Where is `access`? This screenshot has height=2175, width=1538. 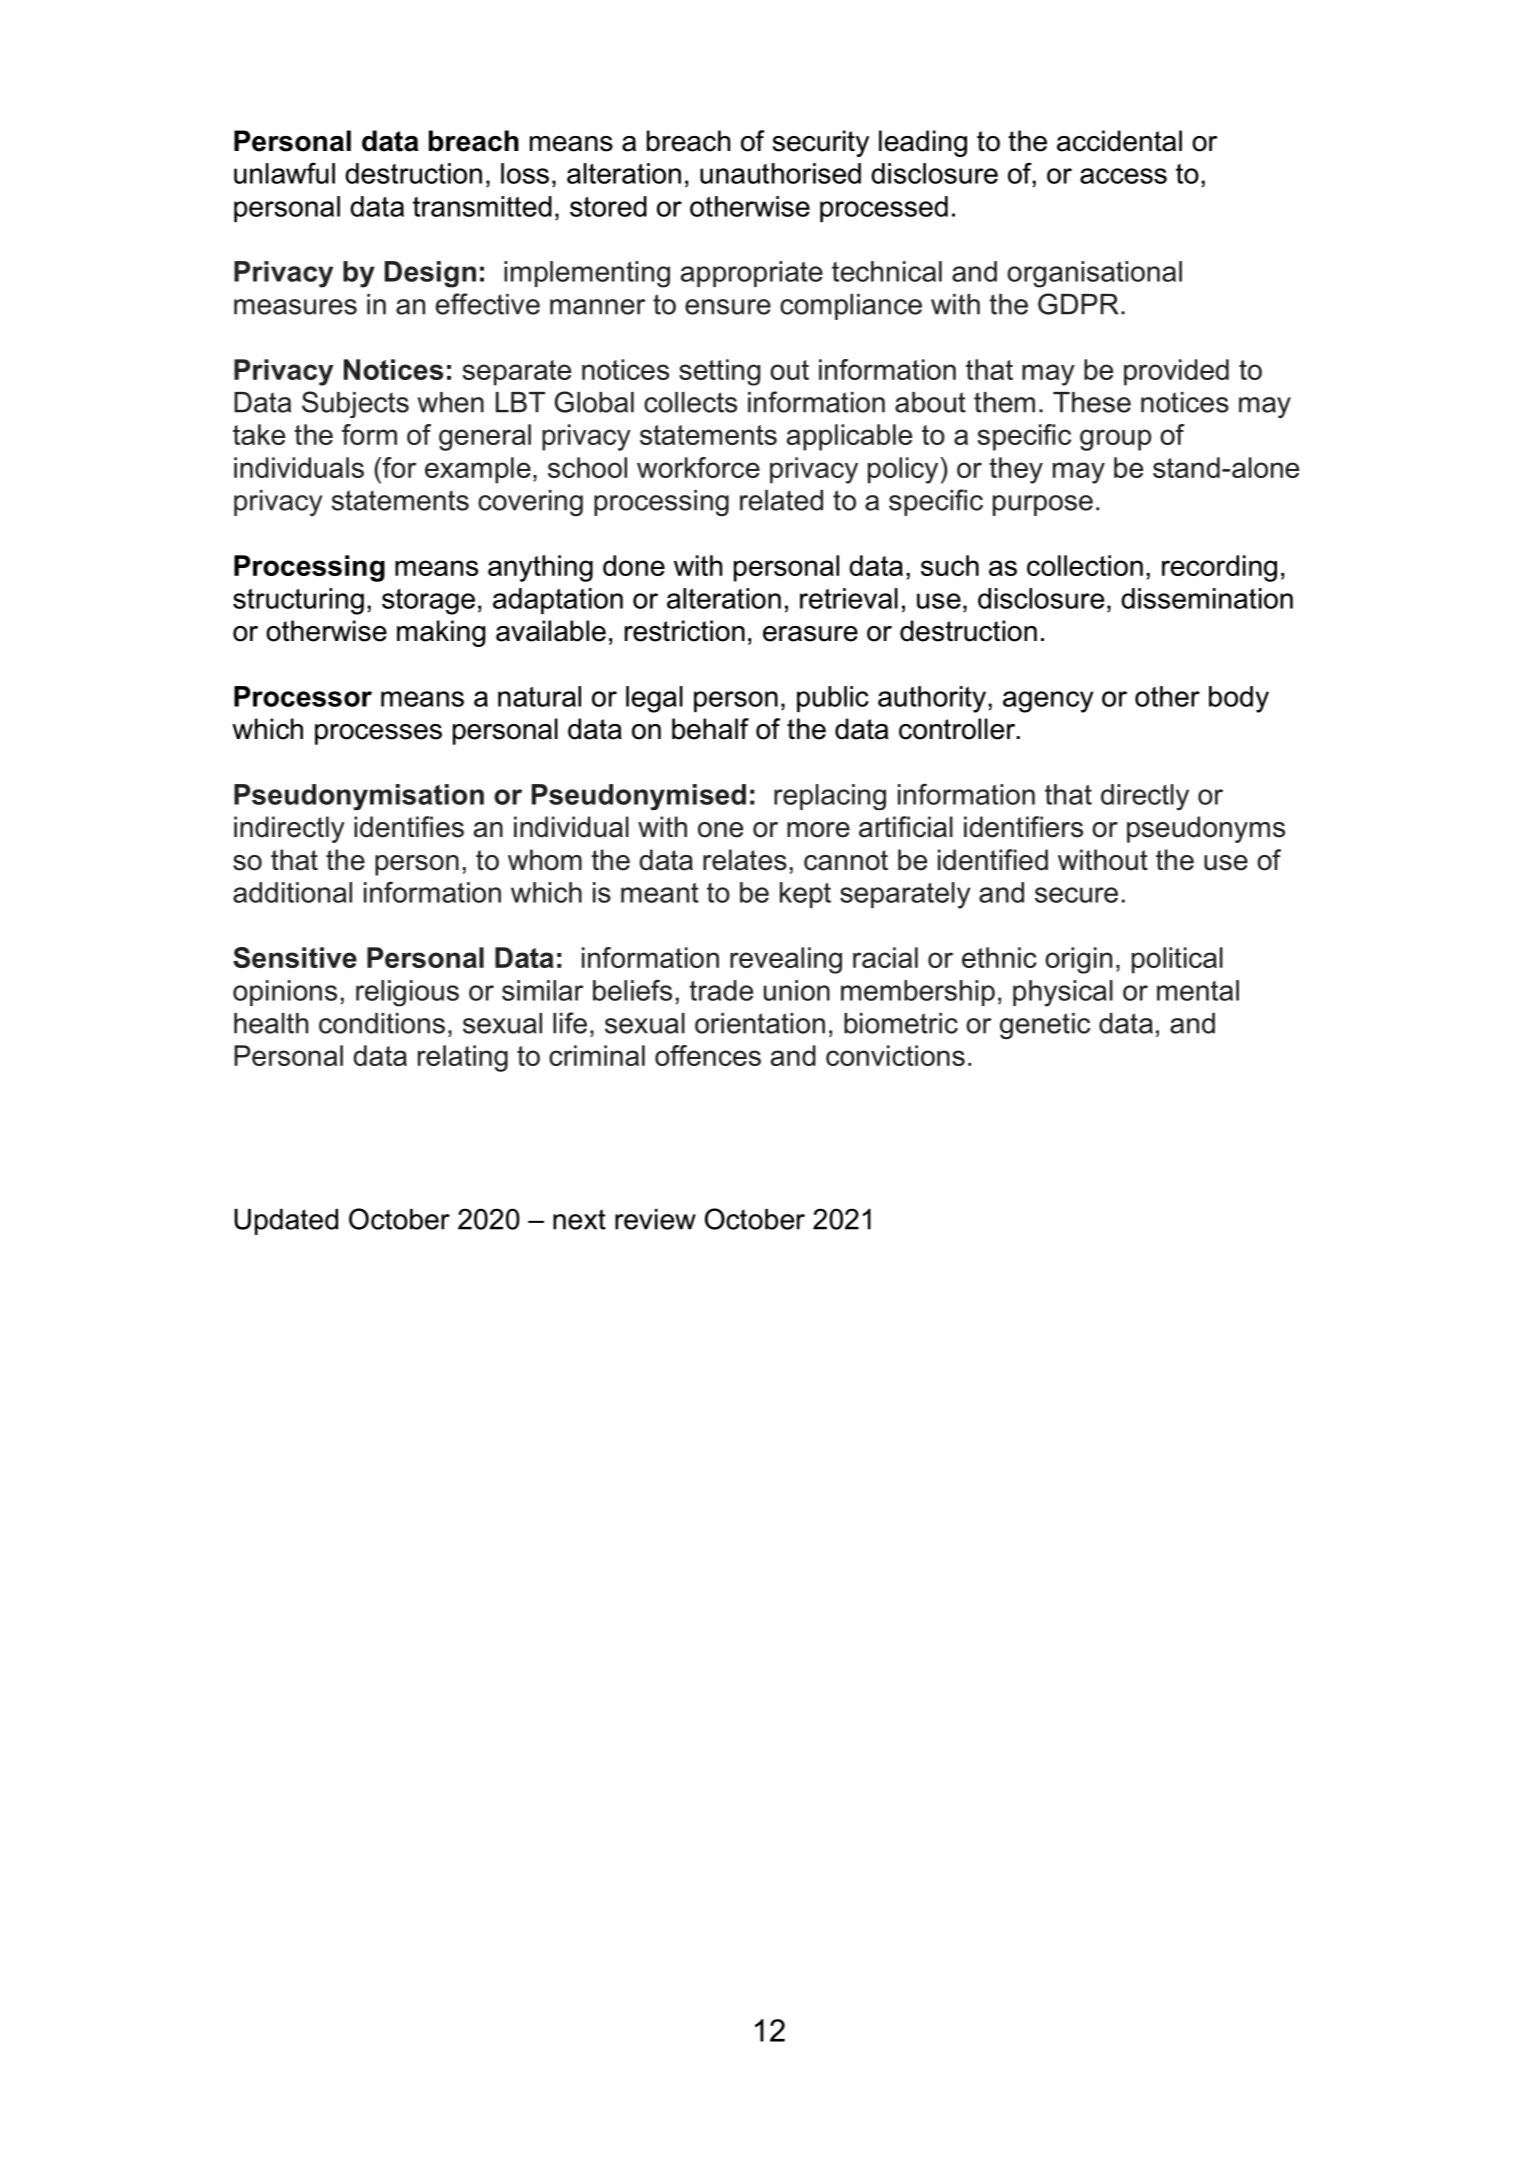
access is located at coordinates (1123, 176).
